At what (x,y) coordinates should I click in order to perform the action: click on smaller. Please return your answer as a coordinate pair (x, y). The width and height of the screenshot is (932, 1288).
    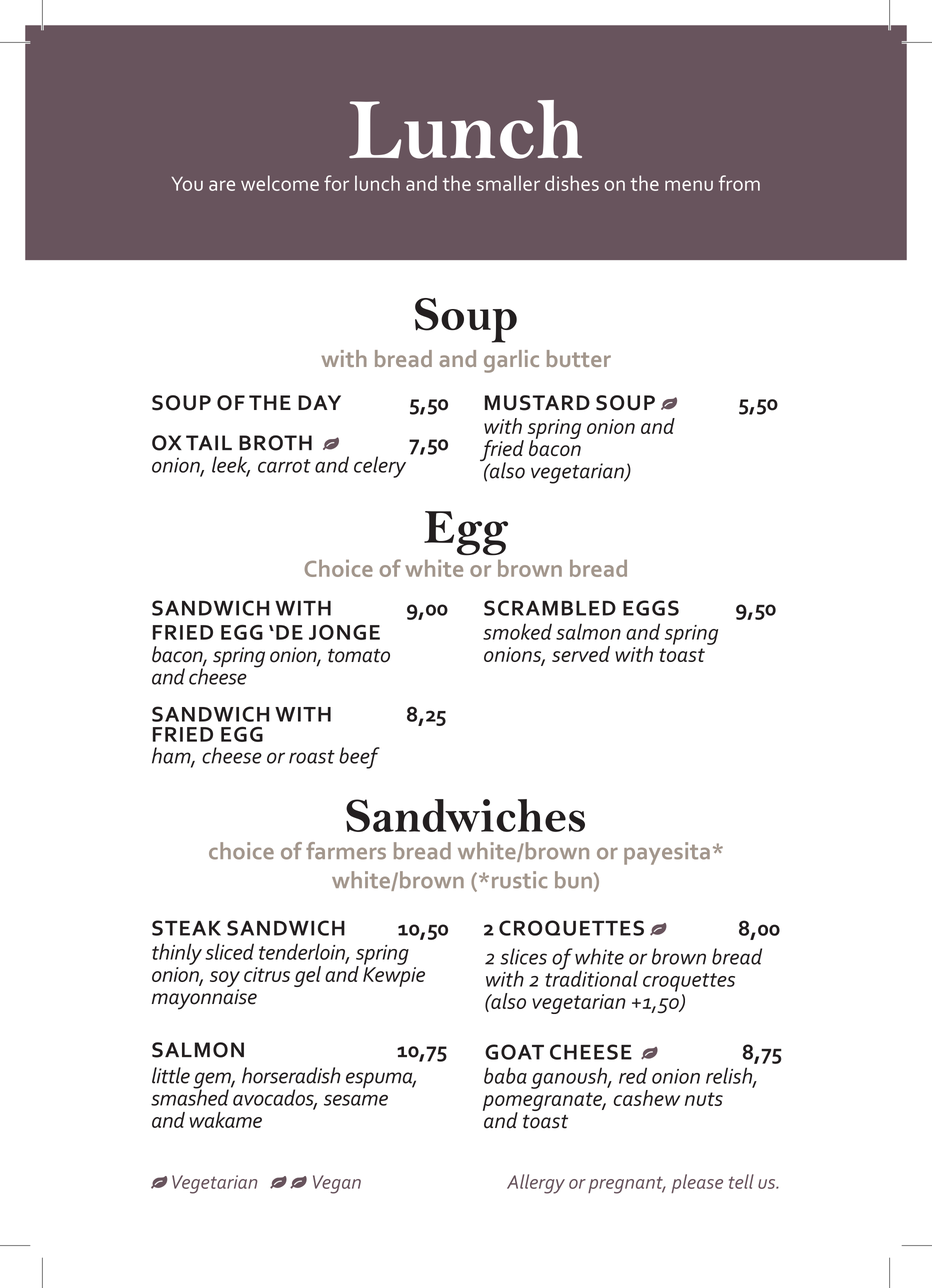
    Looking at the image, I should click on (508, 183).
